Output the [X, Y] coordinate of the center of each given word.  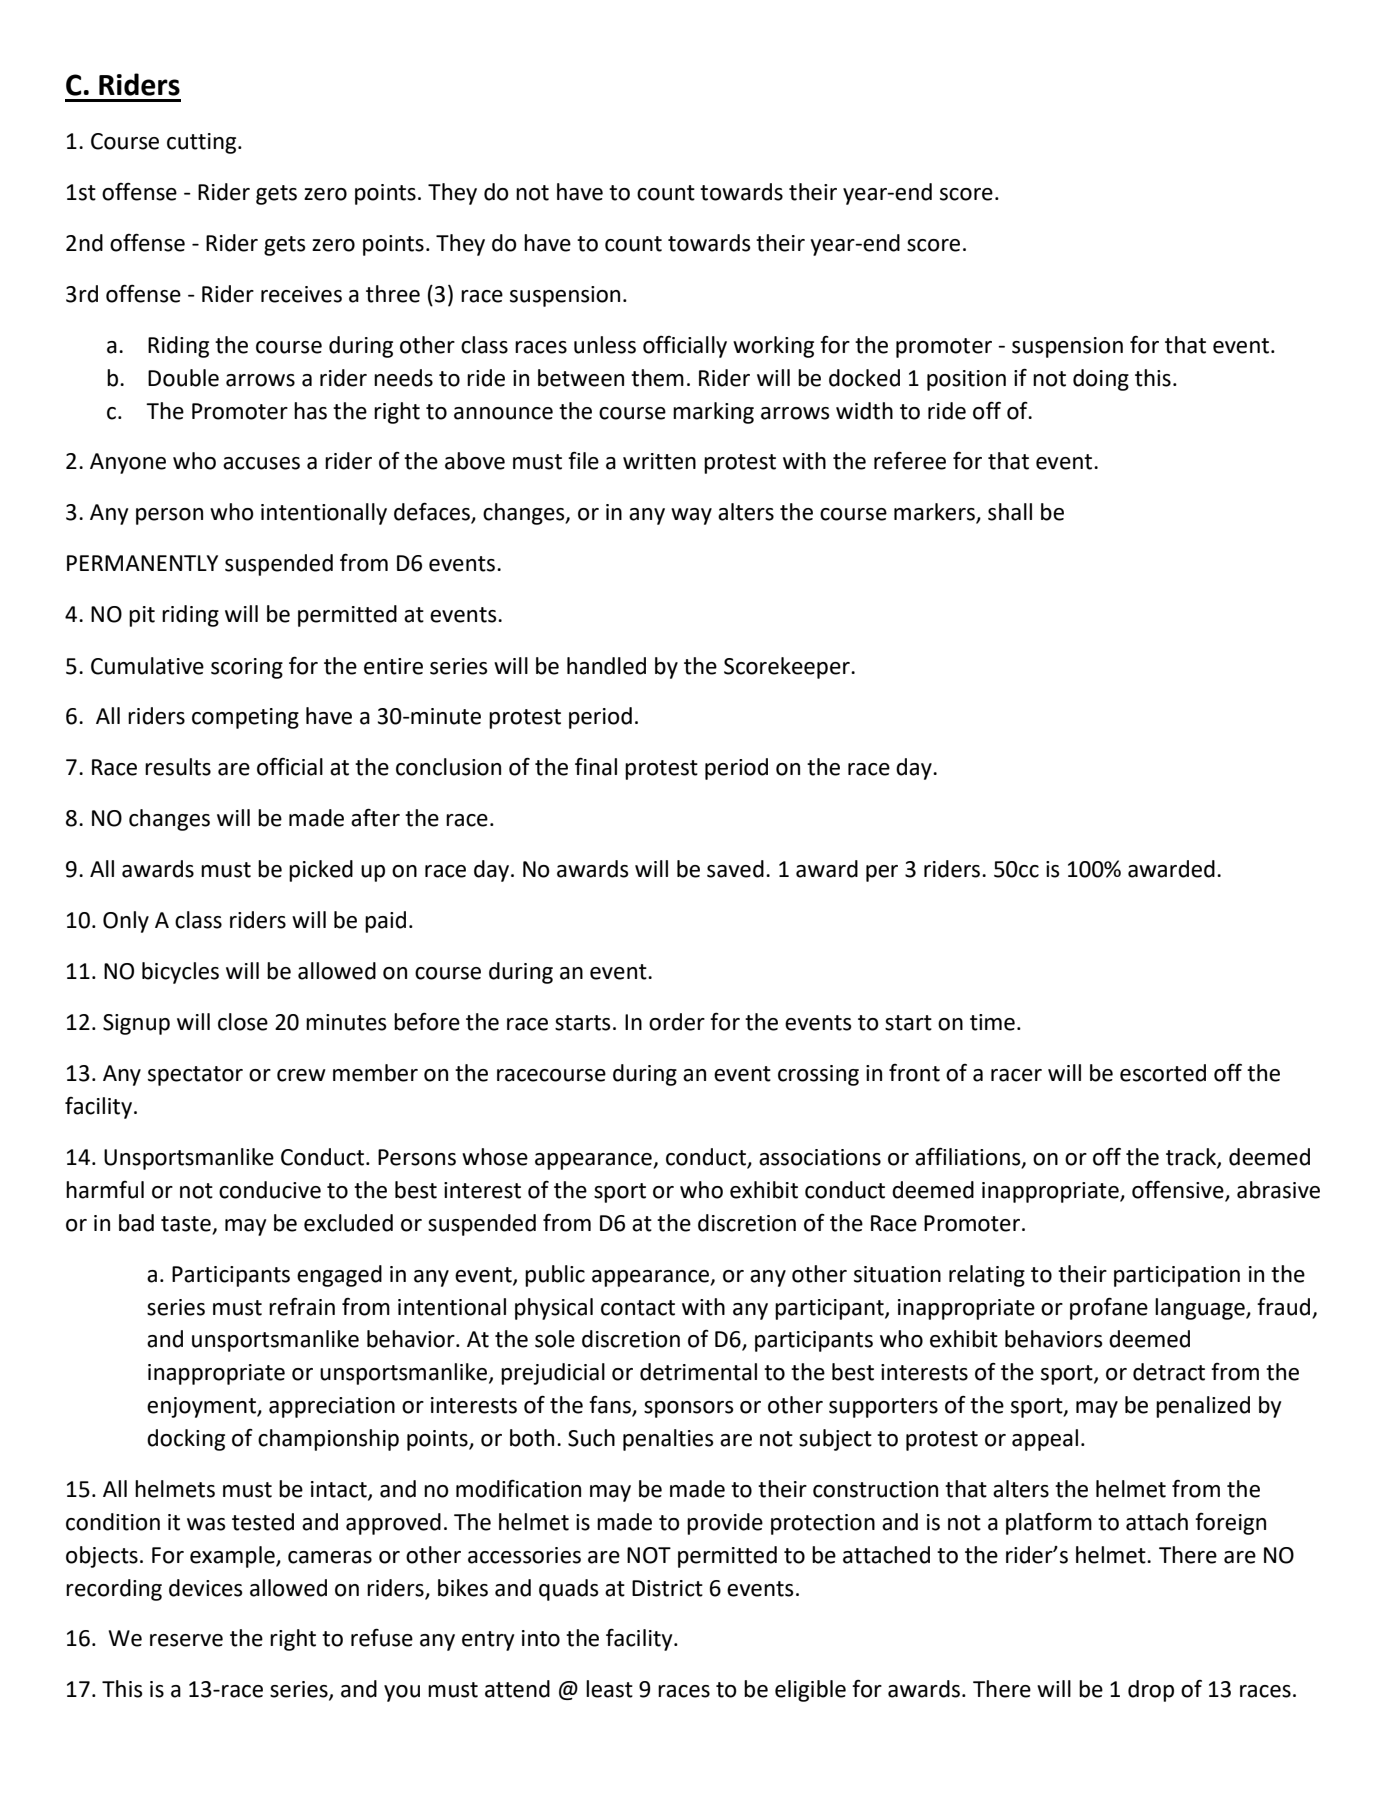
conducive [270, 1190]
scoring [247, 668]
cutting [203, 143]
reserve [186, 1640]
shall [1010, 512]
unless [605, 345]
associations [820, 1157]
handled [606, 666]
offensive [1179, 1190]
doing [1101, 380]
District [667, 1588]
